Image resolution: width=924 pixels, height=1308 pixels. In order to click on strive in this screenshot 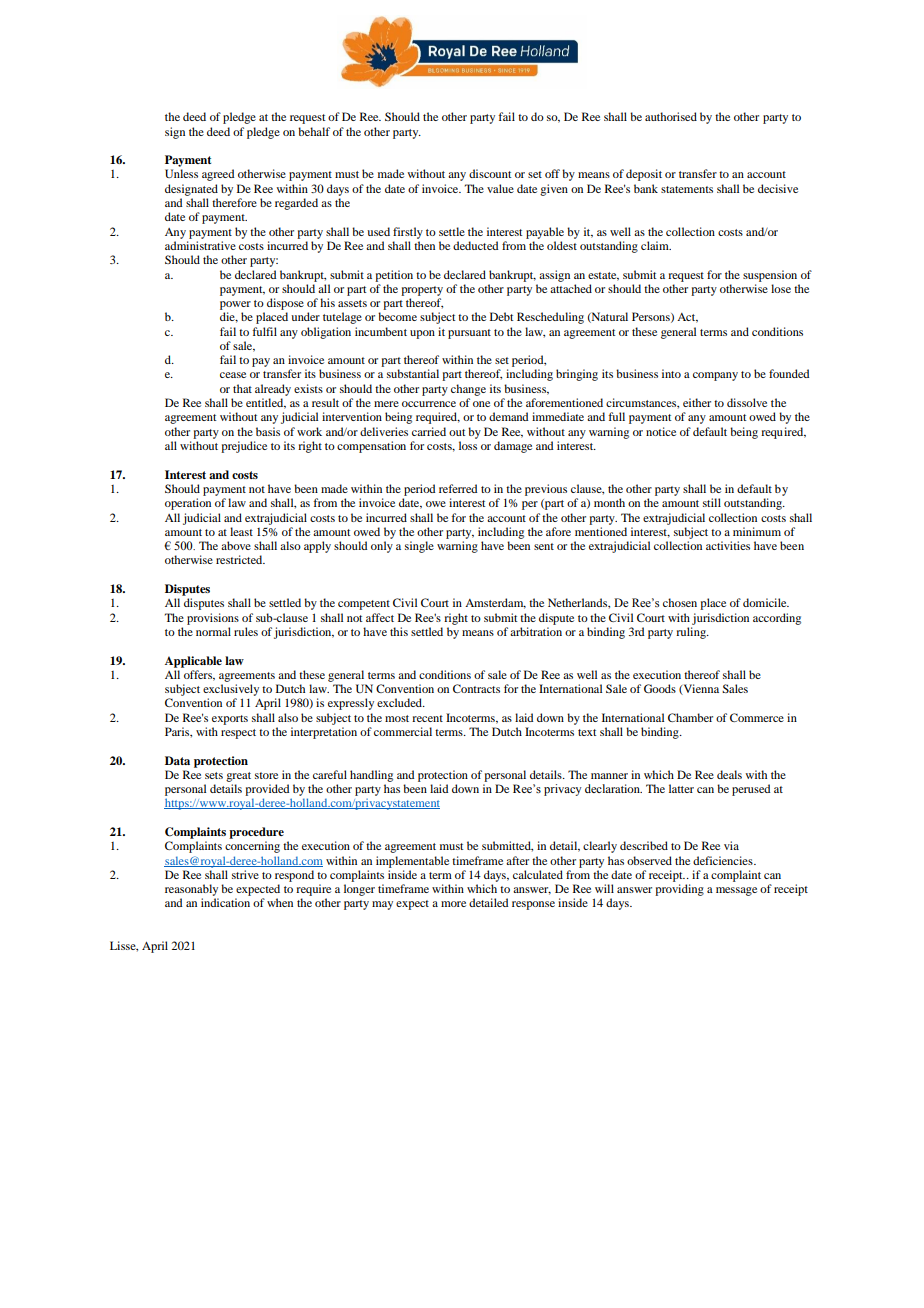, I will do `click(245, 874)`.
